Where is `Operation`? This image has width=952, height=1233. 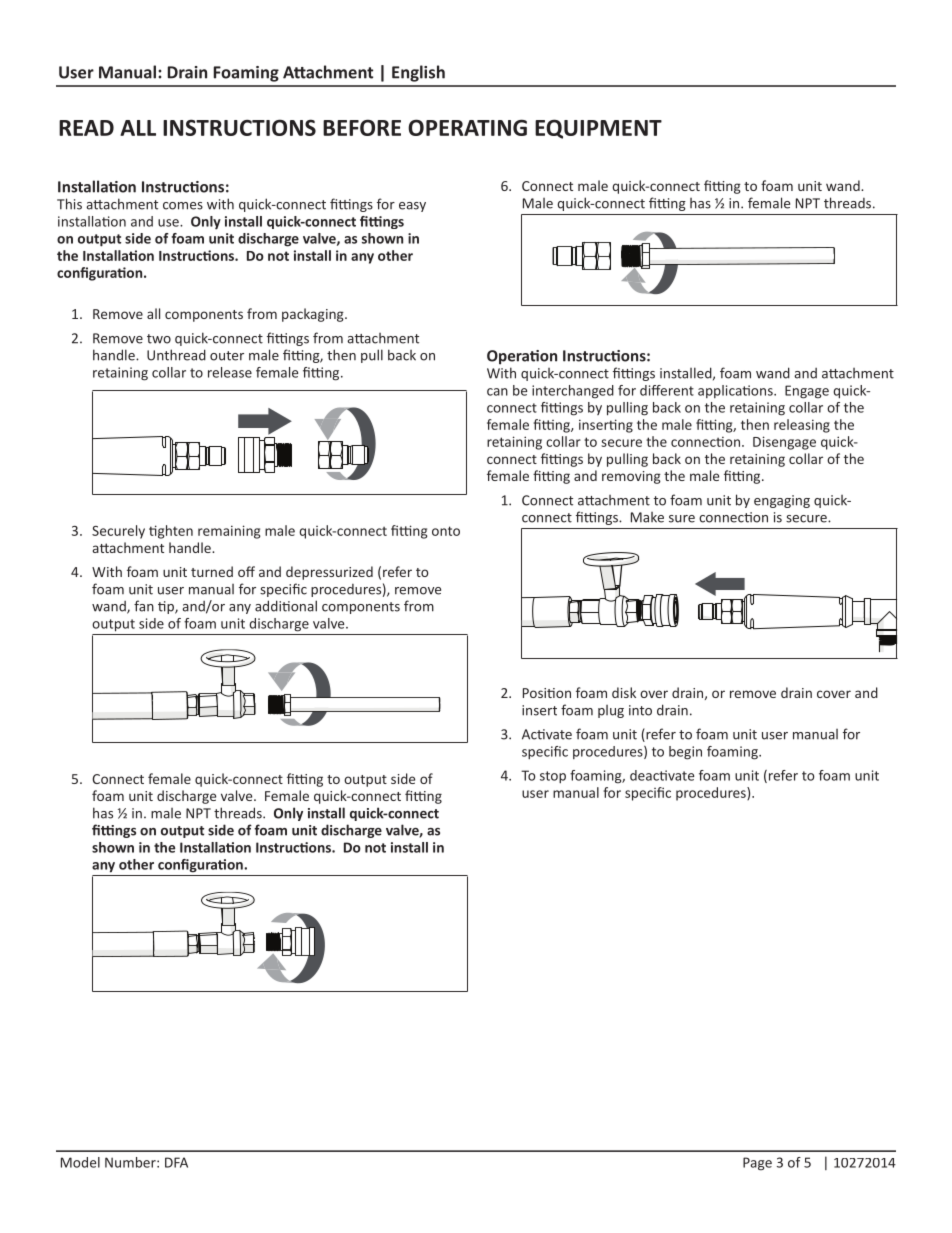 Operation is located at coordinates (522, 357).
